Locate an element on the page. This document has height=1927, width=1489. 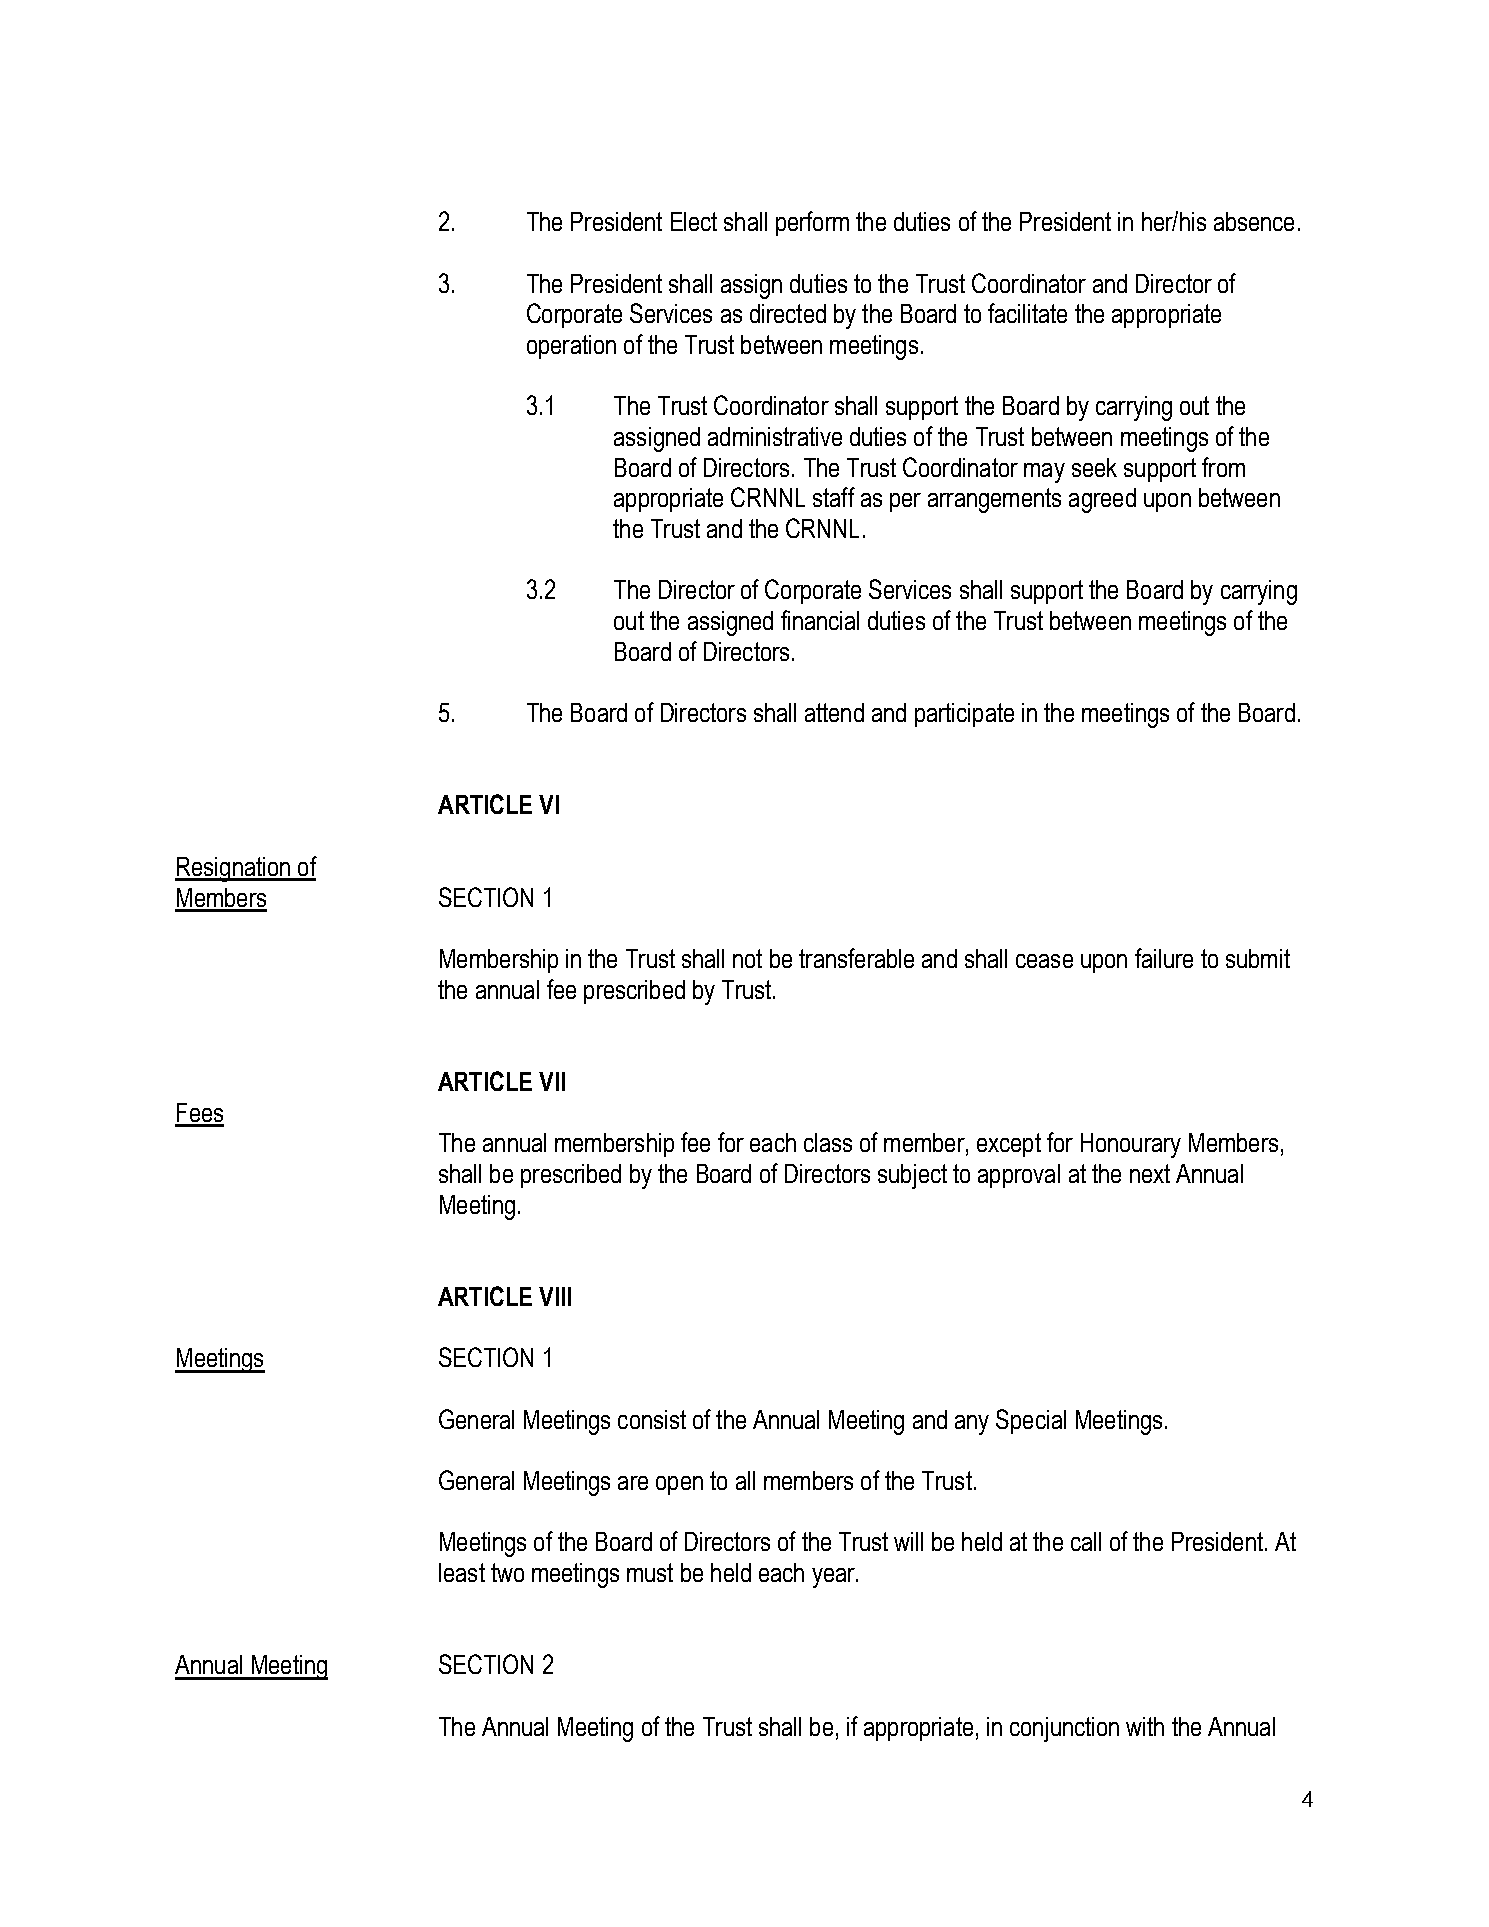
participate is located at coordinates (964, 715).
